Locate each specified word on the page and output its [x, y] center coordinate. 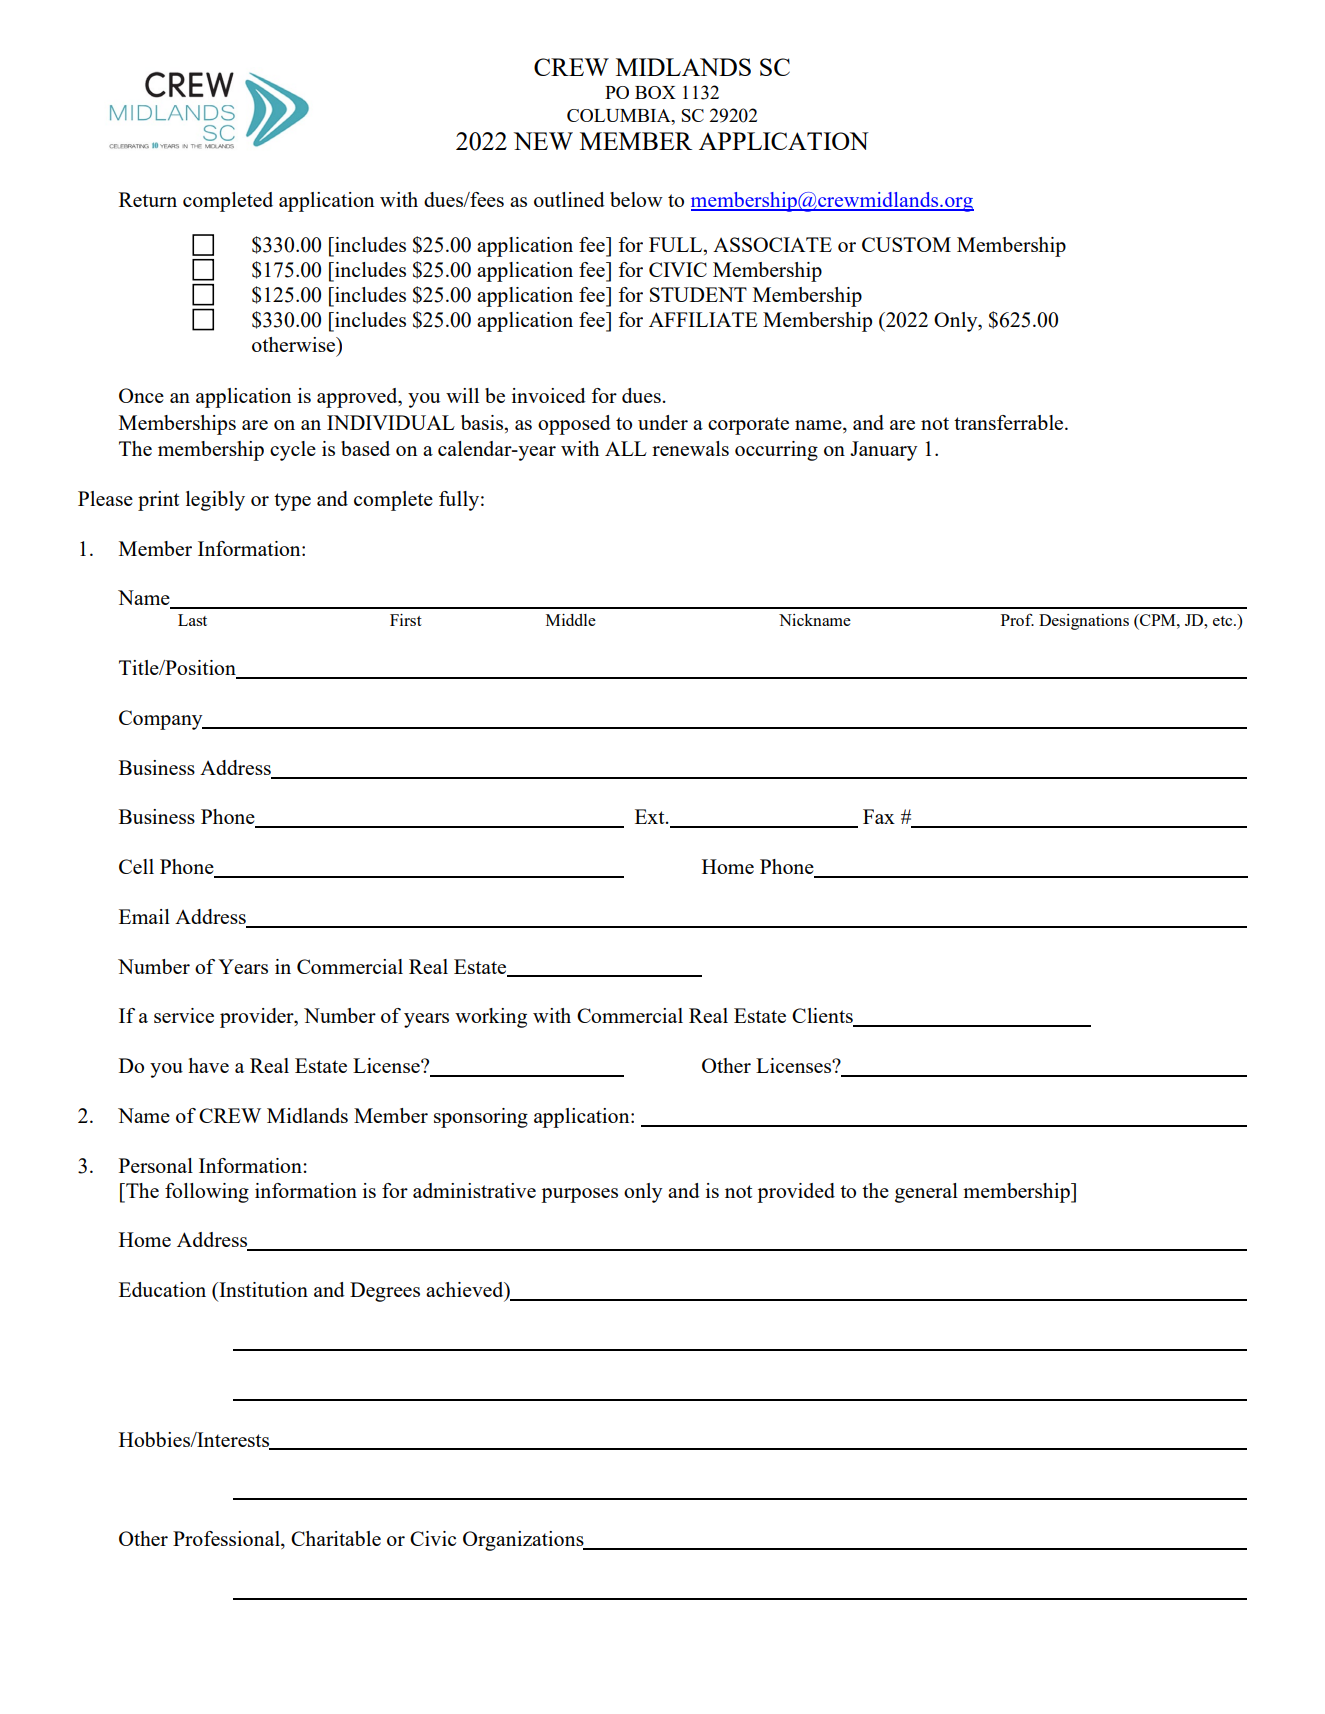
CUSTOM [906, 244]
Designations [1084, 622]
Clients [823, 1017]
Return [148, 199]
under [663, 422]
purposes [579, 1195]
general [926, 1193]
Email [144, 916]
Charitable [336, 1538]
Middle [571, 620]
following [207, 1193]
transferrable [1010, 422]
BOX [655, 92]
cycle [293, 451]
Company [162, 720]
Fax [879, 816]
